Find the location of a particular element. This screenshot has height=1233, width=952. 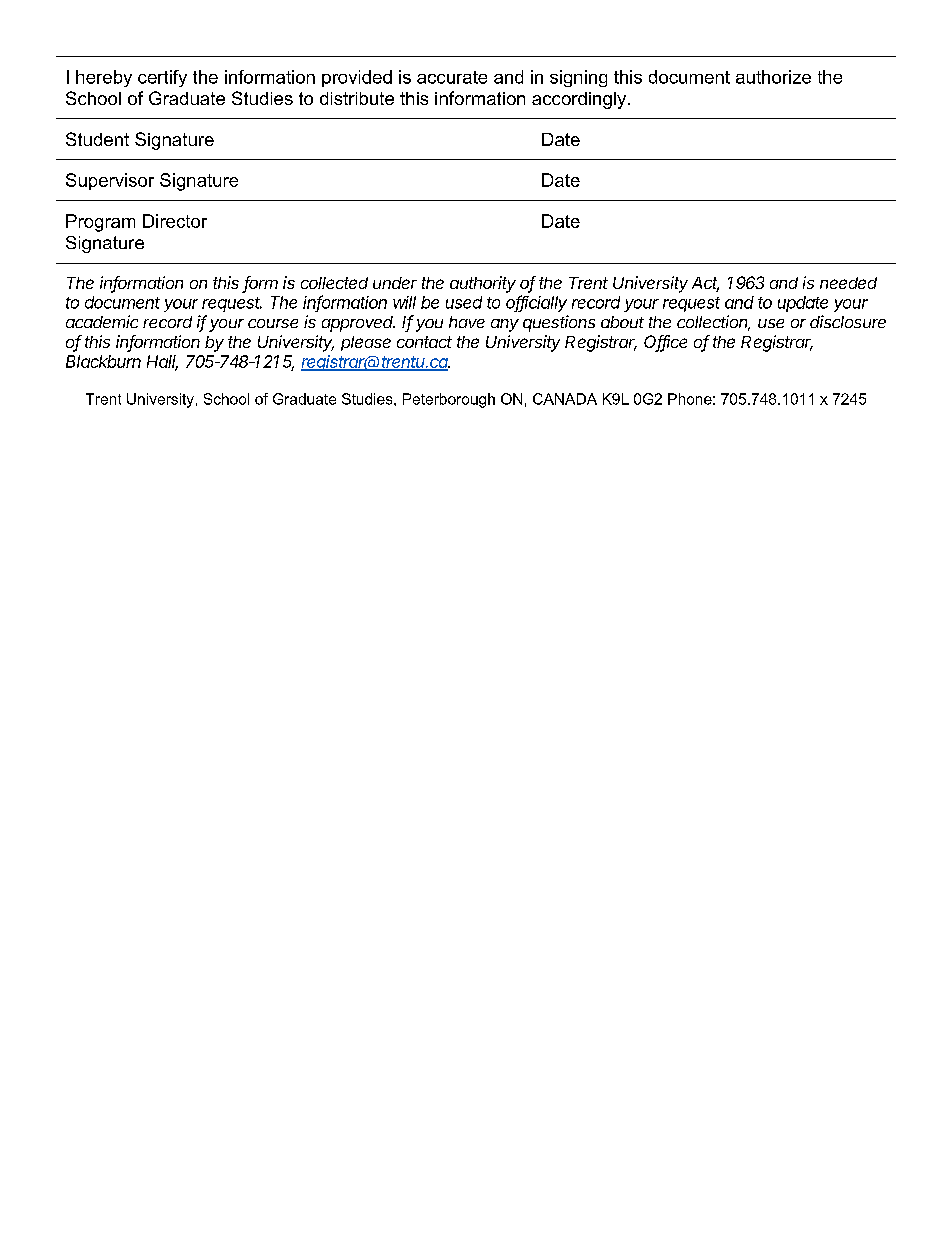

certify is located at coordinates (162, 78).
